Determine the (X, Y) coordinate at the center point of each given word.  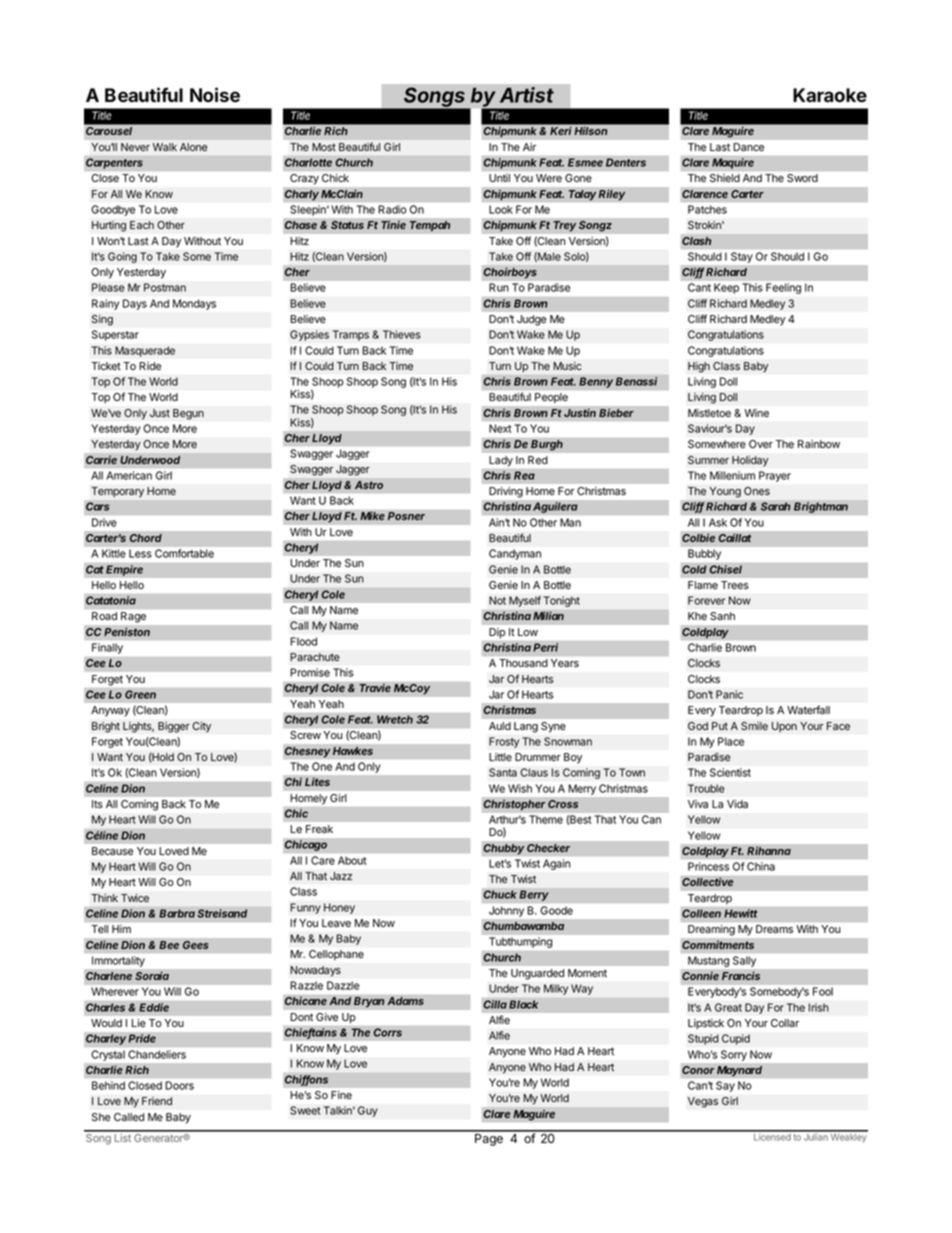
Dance (749, 147)
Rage (133, 617)
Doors (179, 1085)
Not (497, 600)
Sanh (722, 616)
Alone (193, 147)
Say (725, 1086)
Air (529, 147)
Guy (367, 1111)
